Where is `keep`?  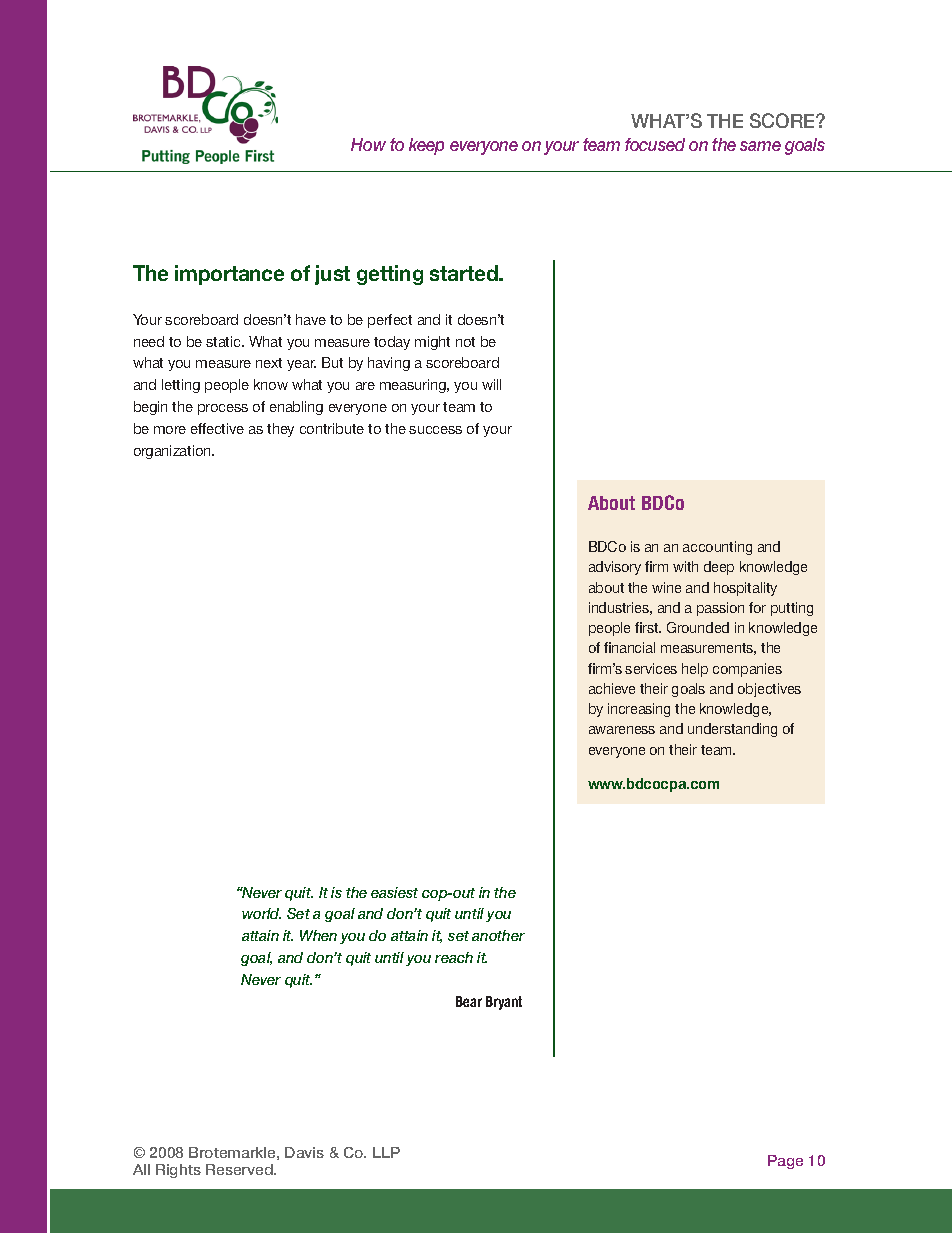 keep is located at coordinates (426, 146).
